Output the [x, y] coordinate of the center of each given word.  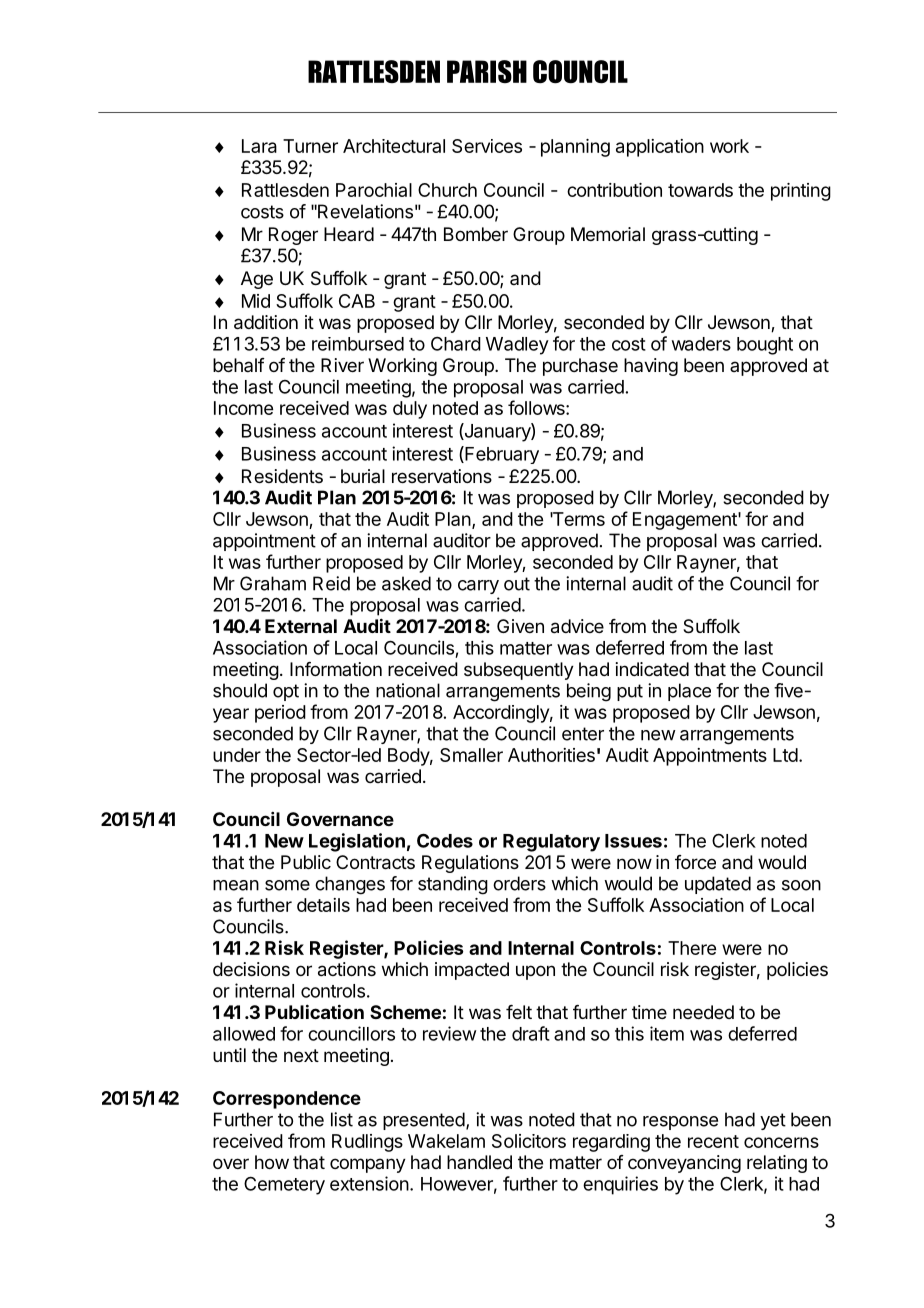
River [342, 365]
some [287, 885]
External [301, 626]
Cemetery [284, 1185]
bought [765, 346]
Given [520, 626]
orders [519, 883]
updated [718, 885]
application [660, 148]
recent [713, 1141]
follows [537, 407]
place [689, 692]
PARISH [487, 71]
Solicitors [529, 1141]
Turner [310, 146]
